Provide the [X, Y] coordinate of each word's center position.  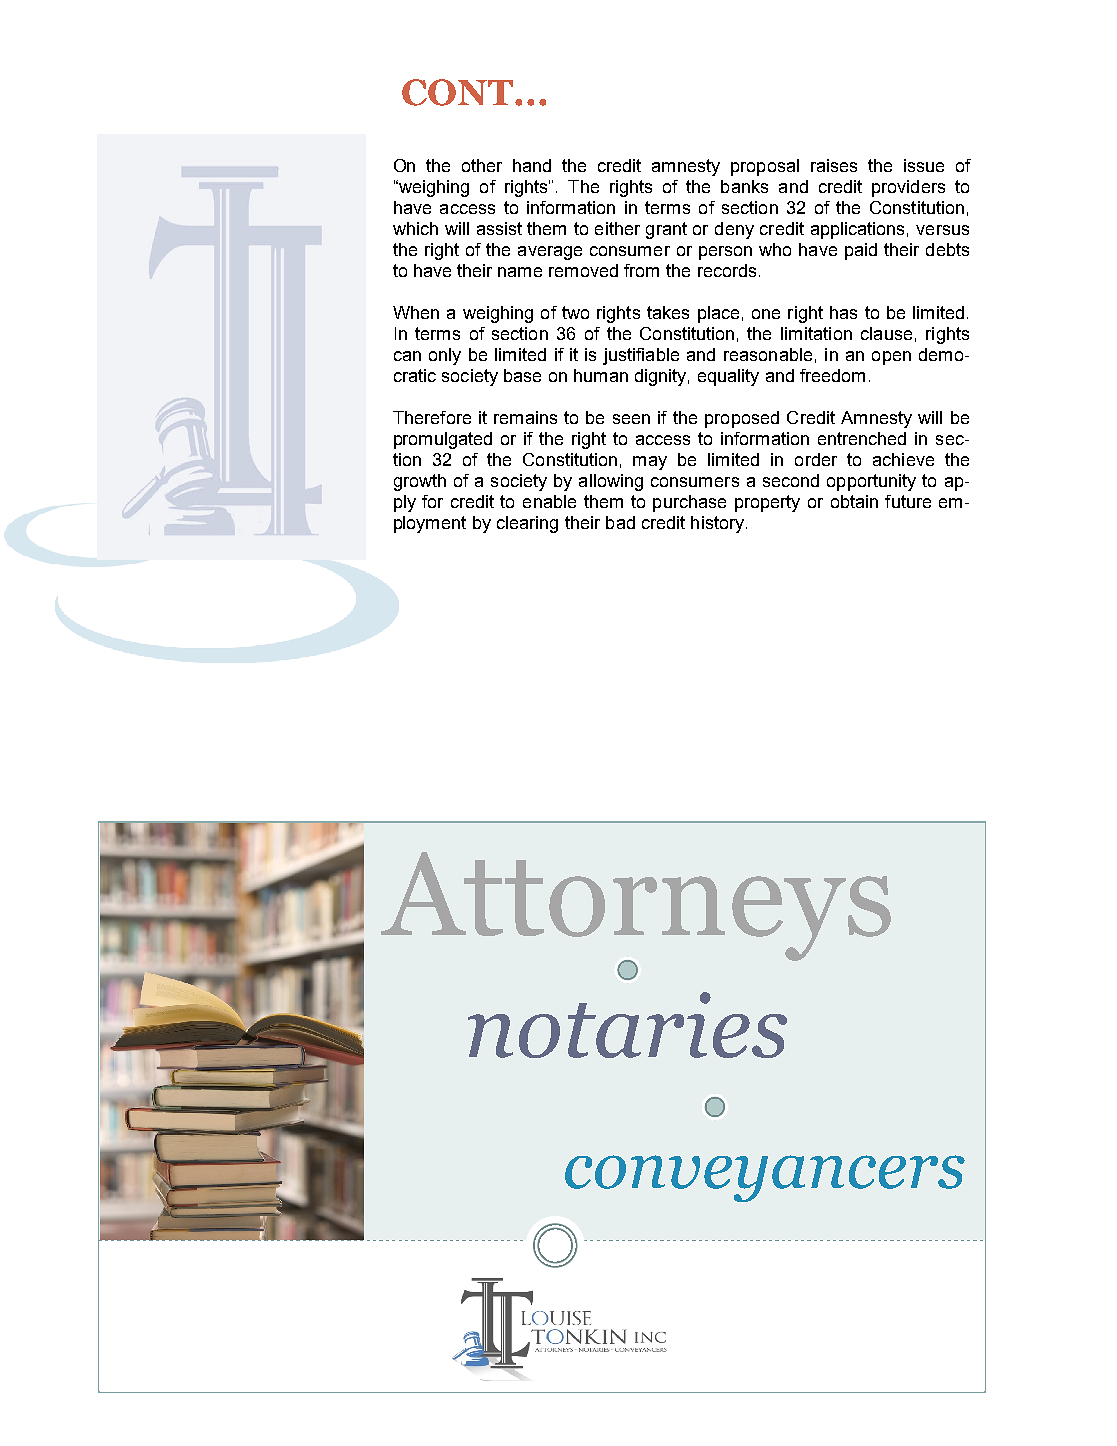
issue [924, 165]
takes [668, 312]
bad [620, 522]
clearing [527, 524]
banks [744, 186]
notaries [627, 1025]
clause [886, 333]
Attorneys [636, 907]
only [445, 356]
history [719, 524]
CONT [457, 92]
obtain [854, 501]
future [908, 501]
